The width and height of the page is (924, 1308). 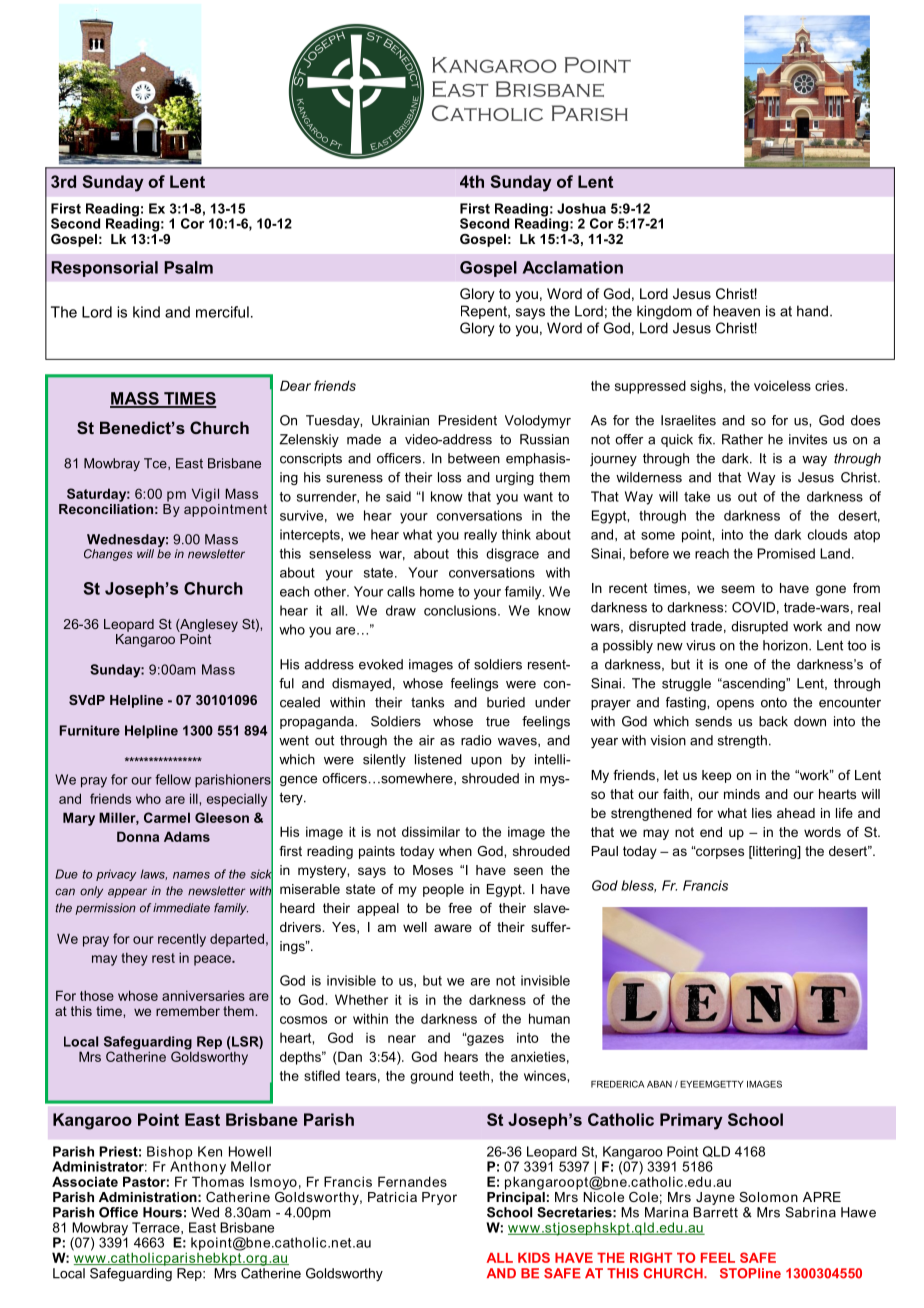 What do you see at coordinates (157, 1227) in the page?
I see `Terrace` at bounding box center [157, 1227].
